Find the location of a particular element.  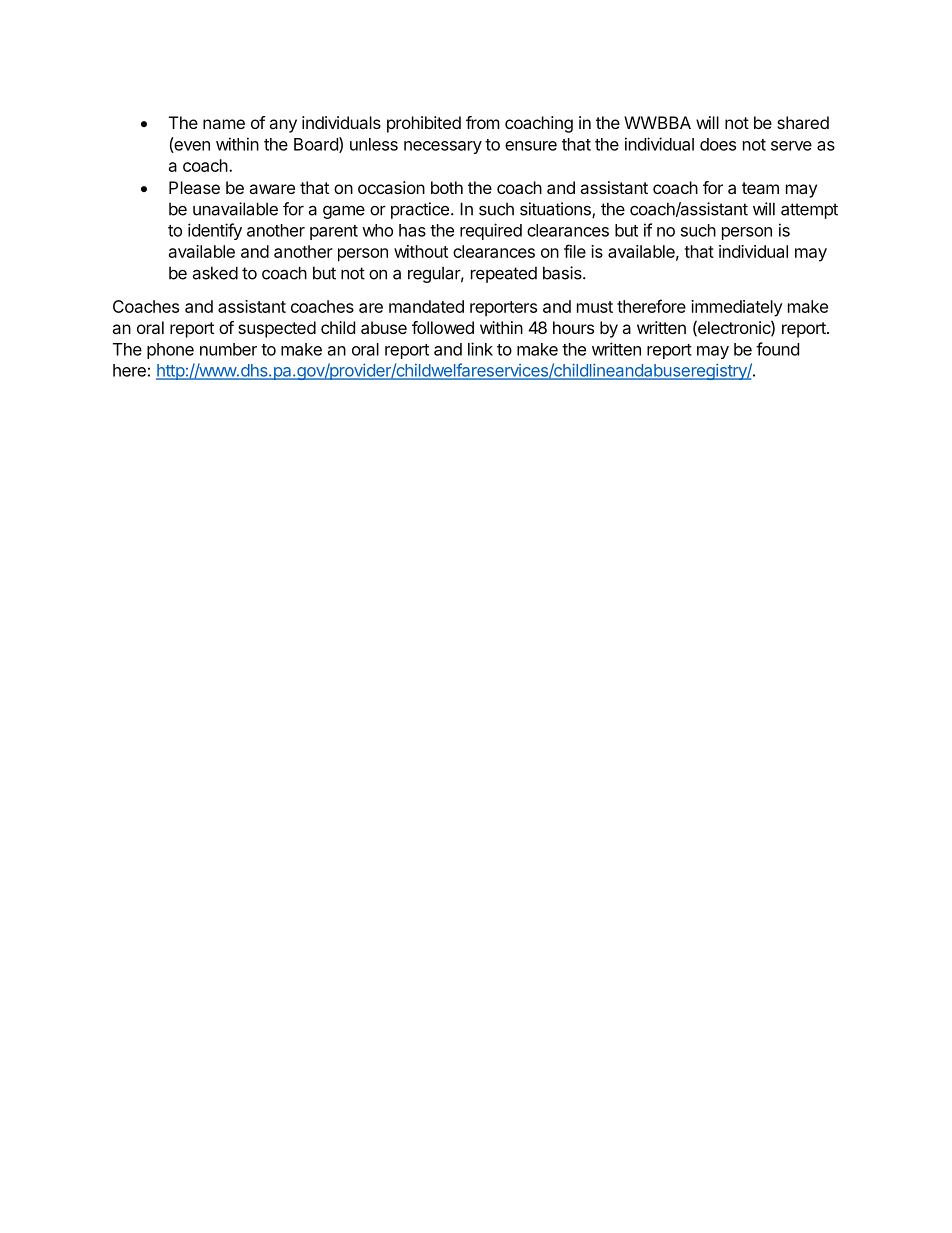

both is located at coordinates (447, 187).
